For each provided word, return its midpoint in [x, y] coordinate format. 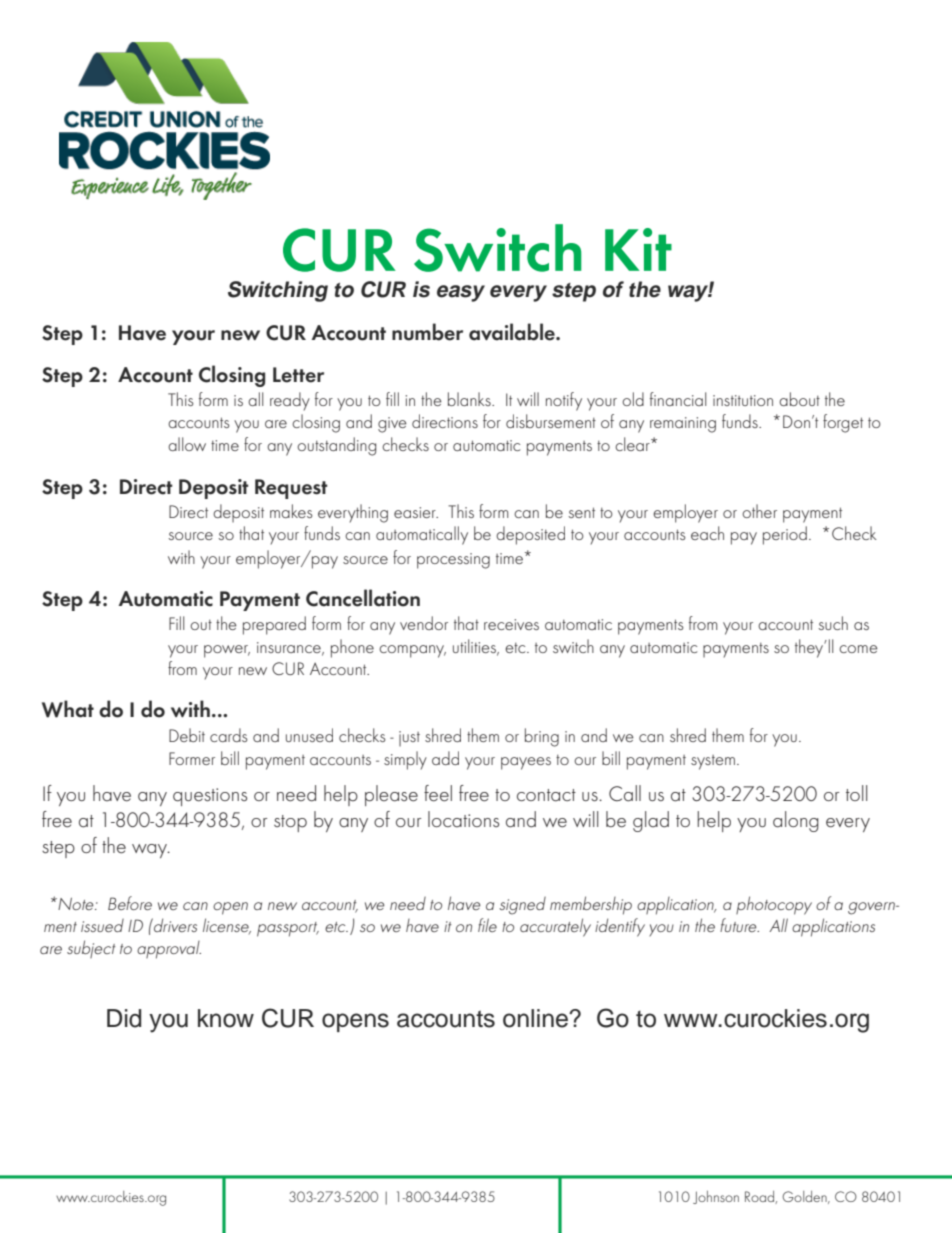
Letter [298, 375]
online [537, 1018]
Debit [187, 735]
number [427, 332]
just [409, 739]
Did [124, 1018]
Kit [638, 249]
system [713, 762]
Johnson [716, 1197]
